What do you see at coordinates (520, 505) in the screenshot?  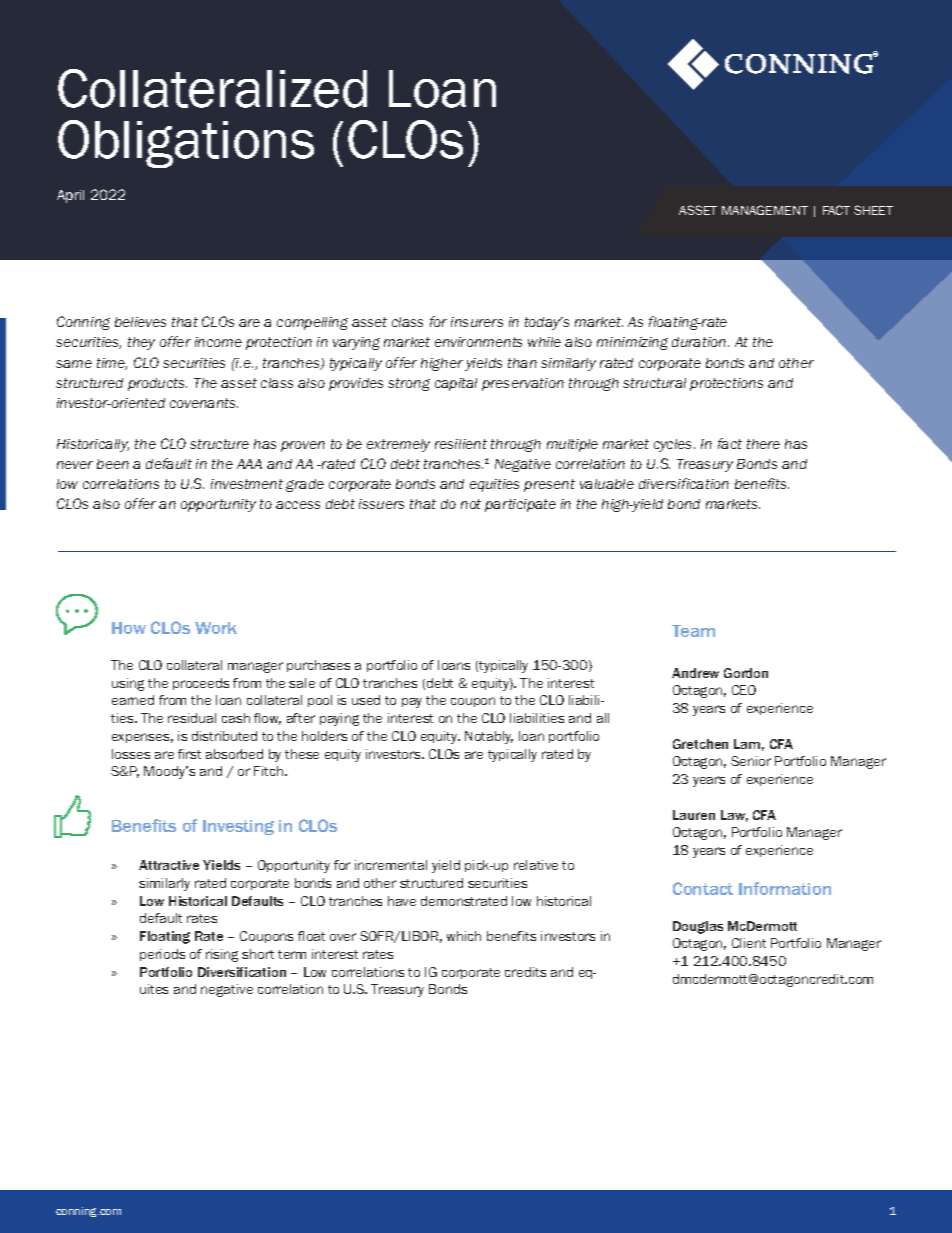 I see `participate` at bounding box center [520, 505].
